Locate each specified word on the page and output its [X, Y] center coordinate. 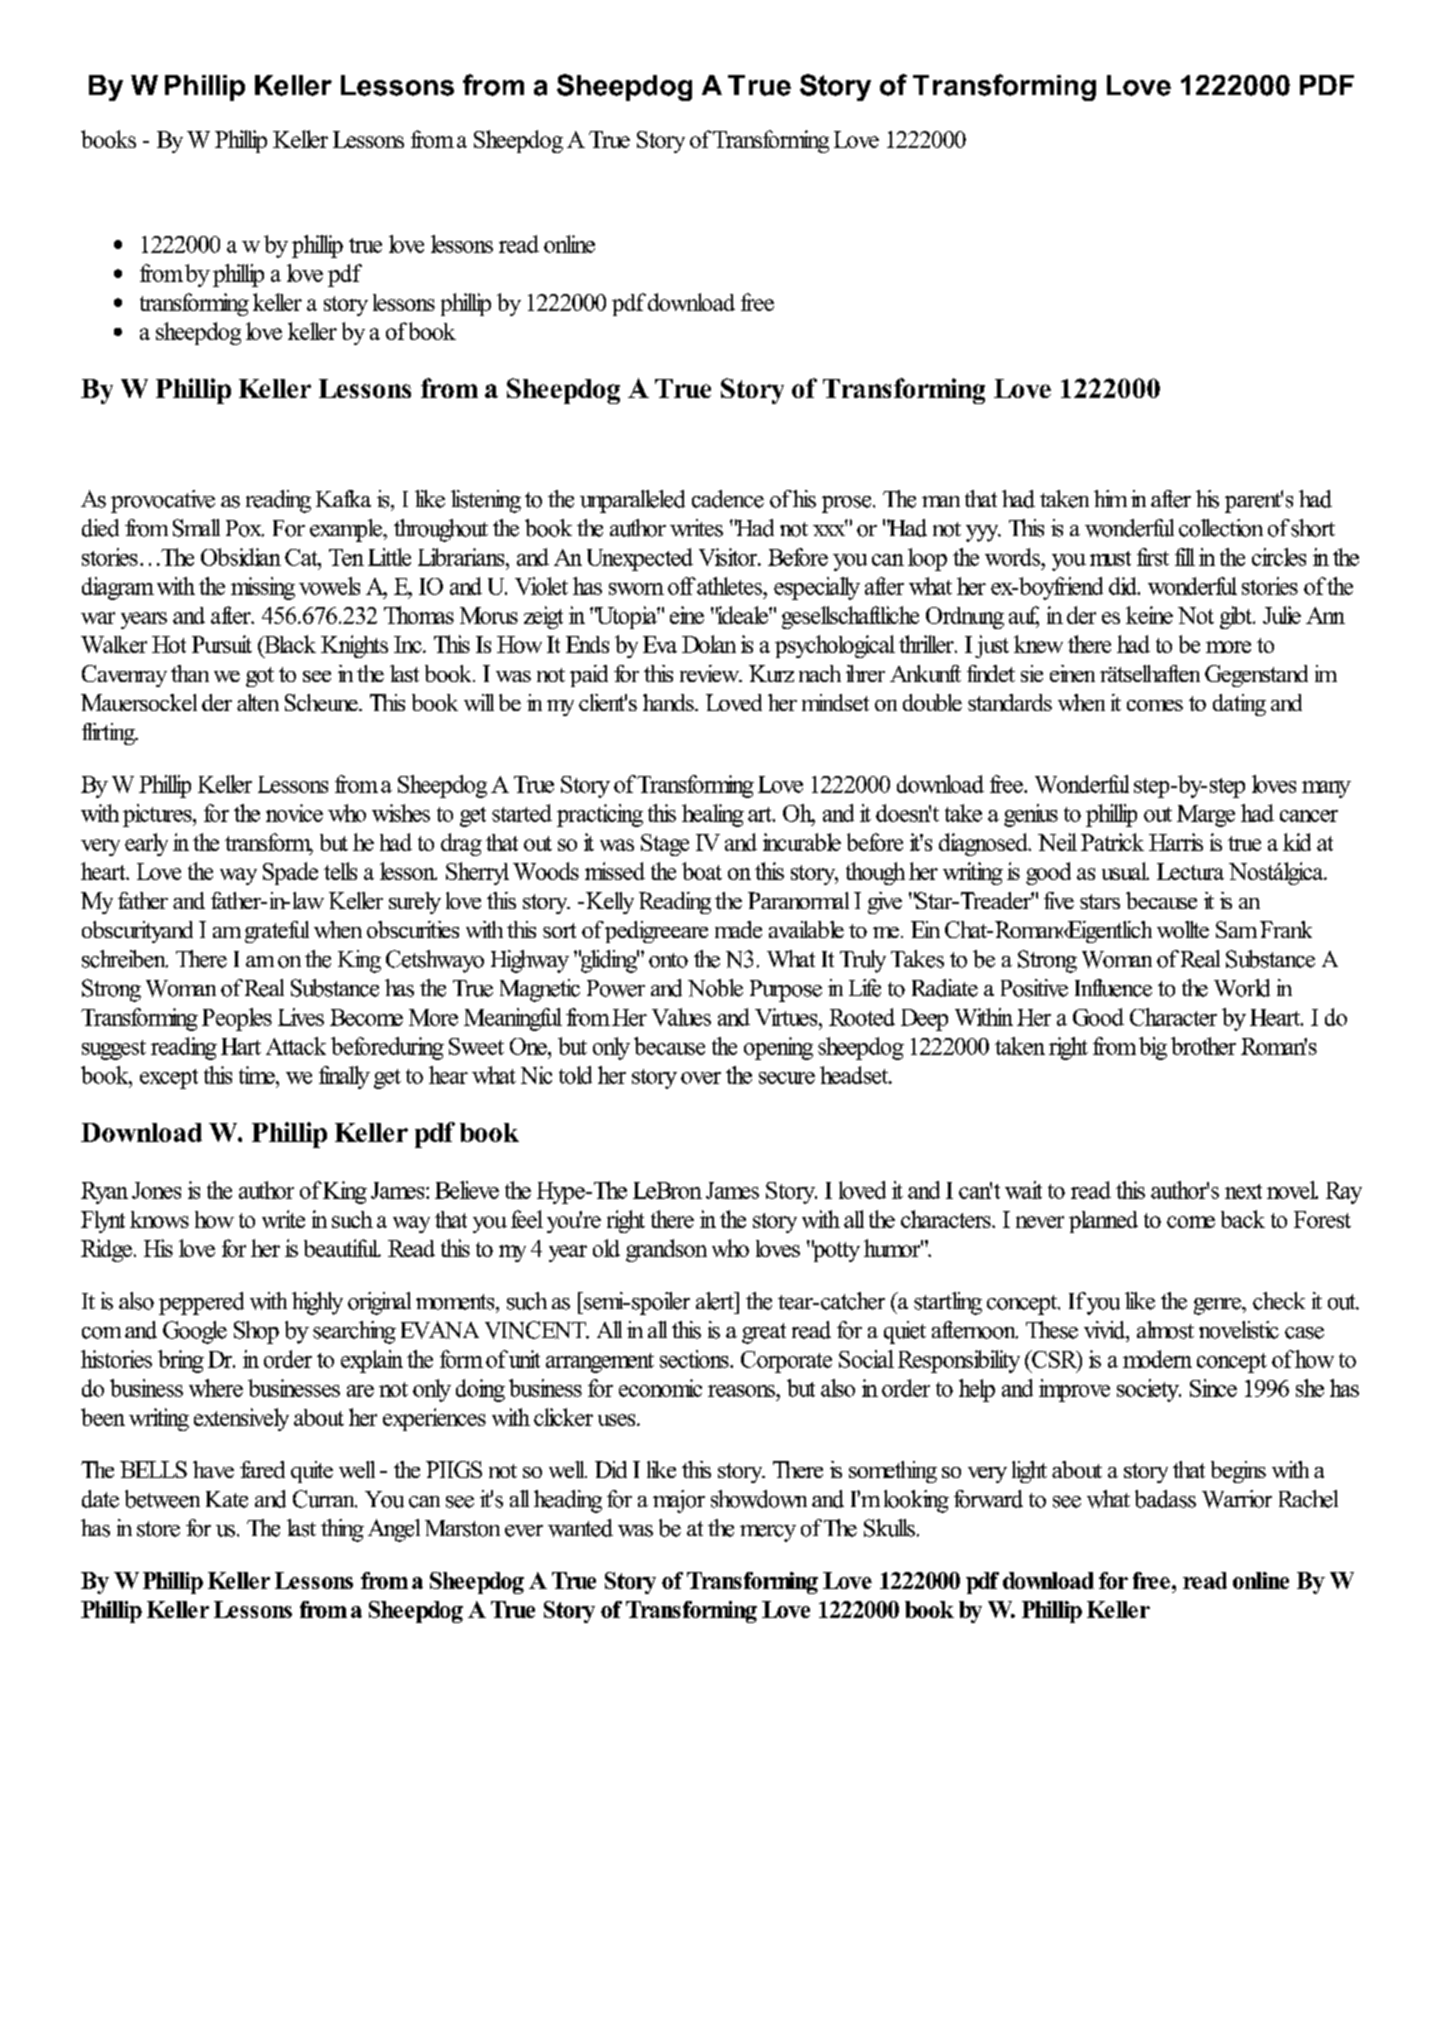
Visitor [729, 557]
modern [1157, 1359]
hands [669, 702]
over [701, 1078]
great [764, 1333]
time [258, 1075]
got [260, 677]
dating [1239, 705]
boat [702, 871]
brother [1203, 1046]
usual [1125, 871]
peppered [201, 1303]
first [1153, 557]
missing [263, 588]
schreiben [125, 959]
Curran [325, 1499]
